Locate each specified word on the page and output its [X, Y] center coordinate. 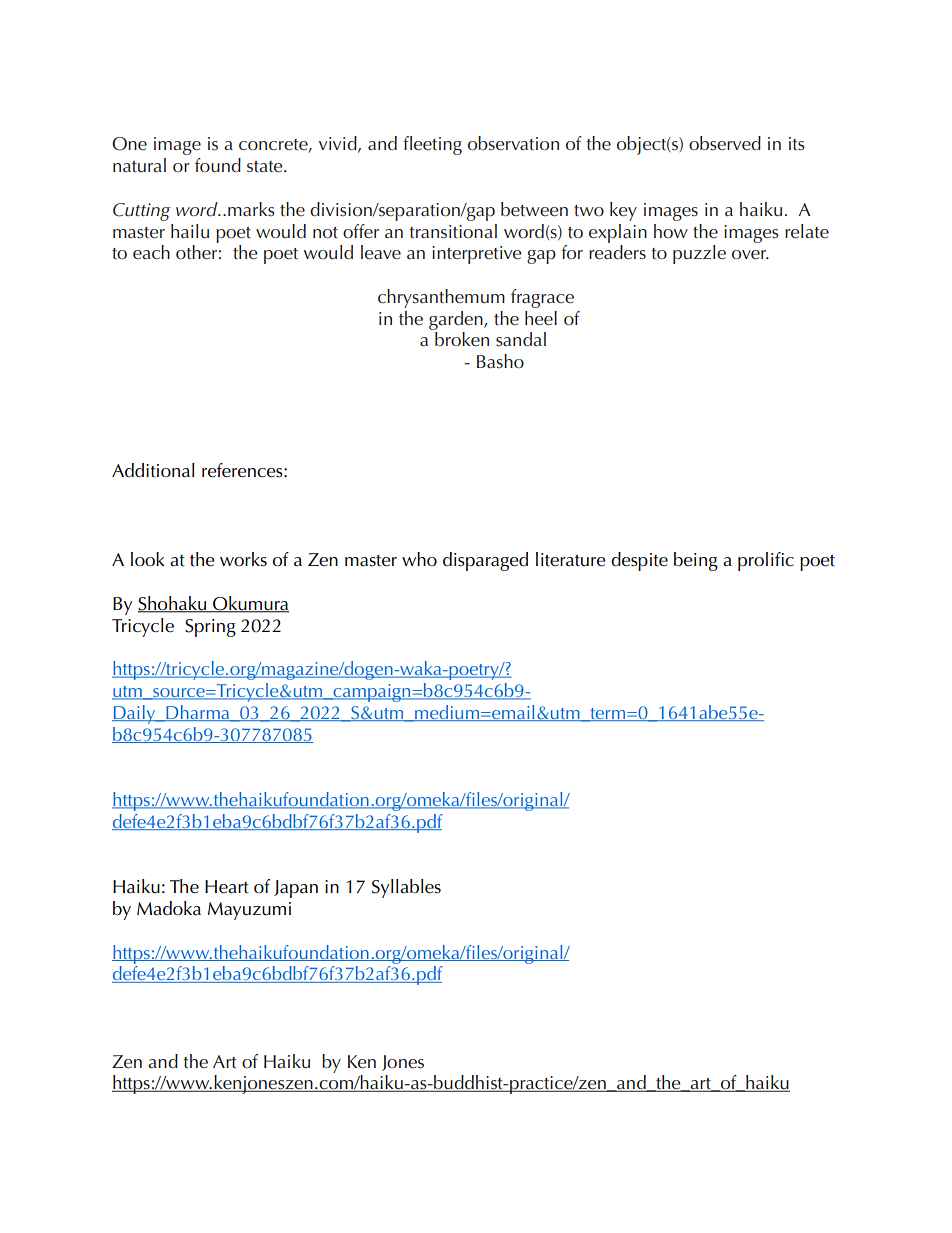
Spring [210, 628]
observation [513, 143]
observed [725, 143]
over [750, 254]
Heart [227, 887]
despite [639, 561]
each [151, 252]
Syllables [406, 888]
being [696, 561]
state [266, 167]
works [243, 559]
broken [462, 339]
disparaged [485, 561]
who [419, 559]
